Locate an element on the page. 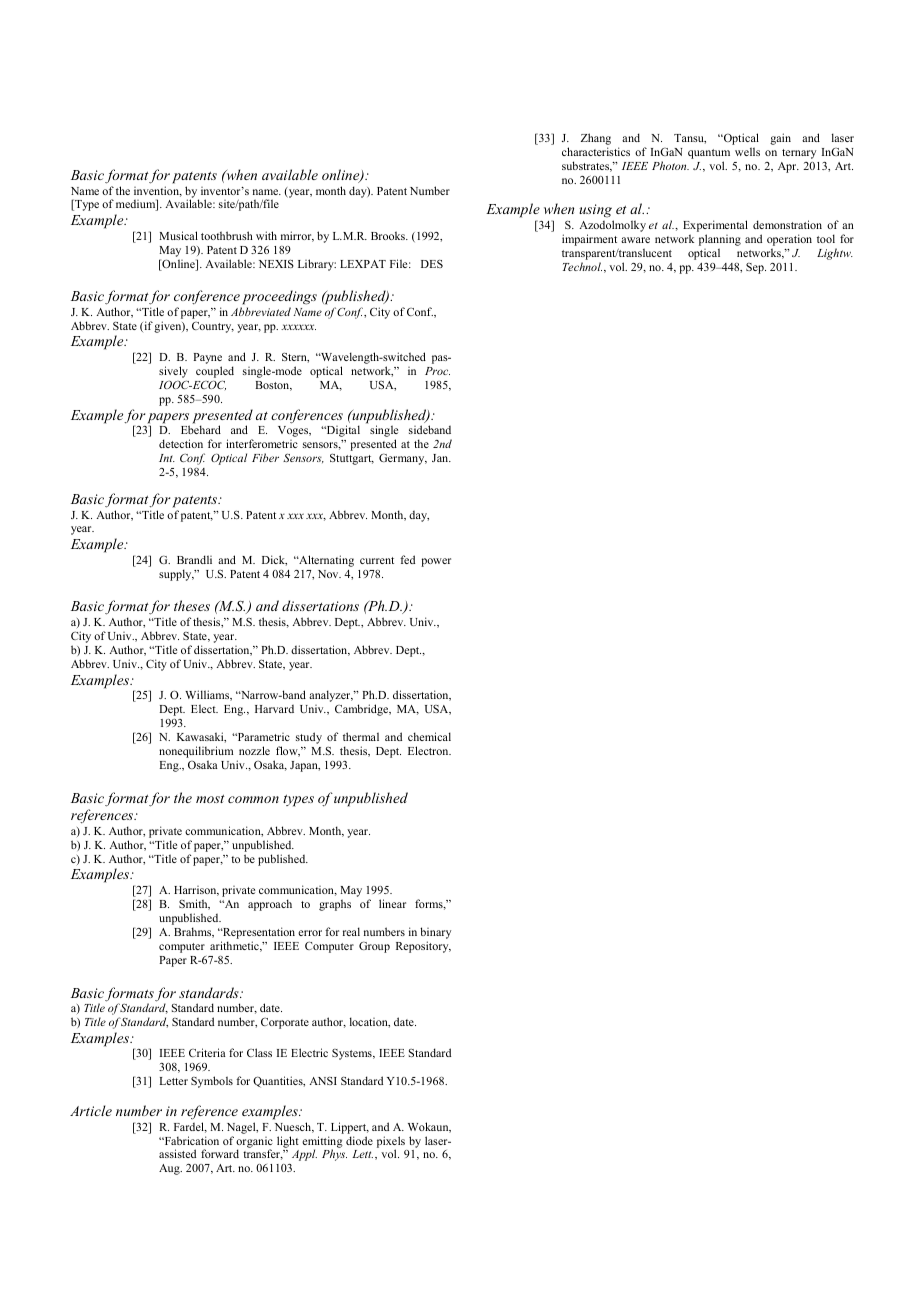 This page has width=924, height=1308. detection is located at coordinates (181, 443).
